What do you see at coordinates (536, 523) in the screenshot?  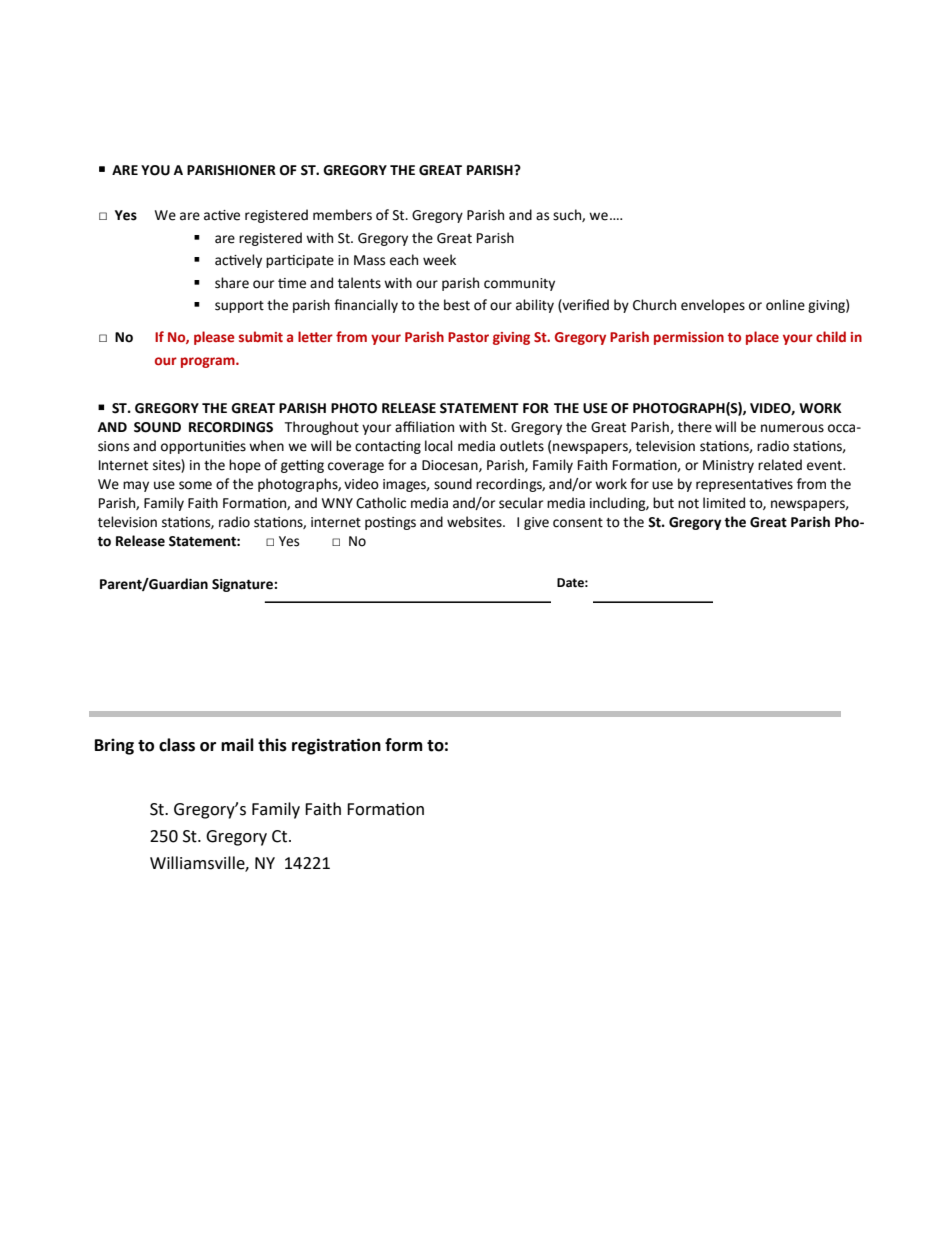 I see `give` at bounding box center [536, 523].
